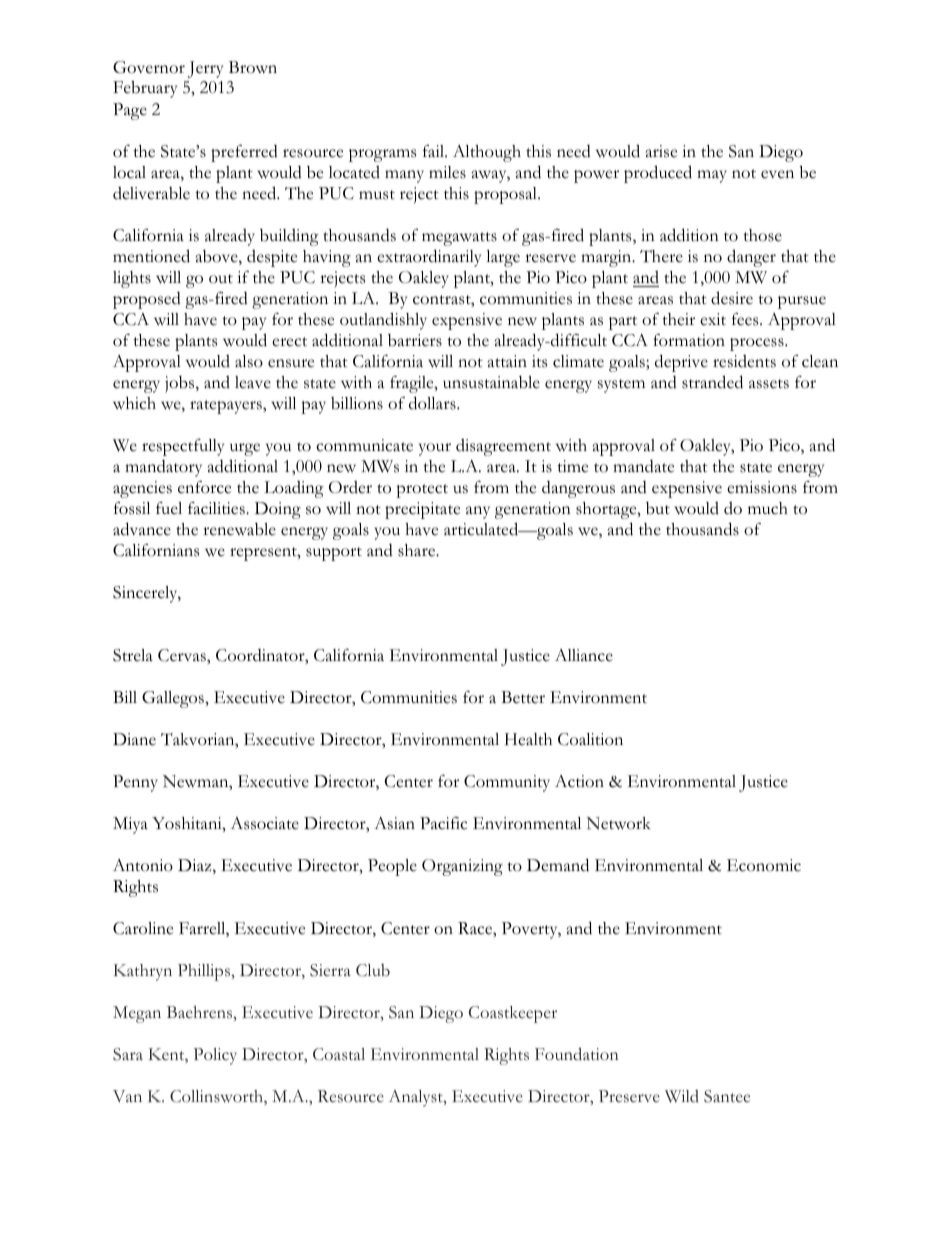 The height and width of the image is (1233, 952). What do you see at coordinates (215, 1056) in the image?
I see `Policy` at bounding box center [215, 1056].
